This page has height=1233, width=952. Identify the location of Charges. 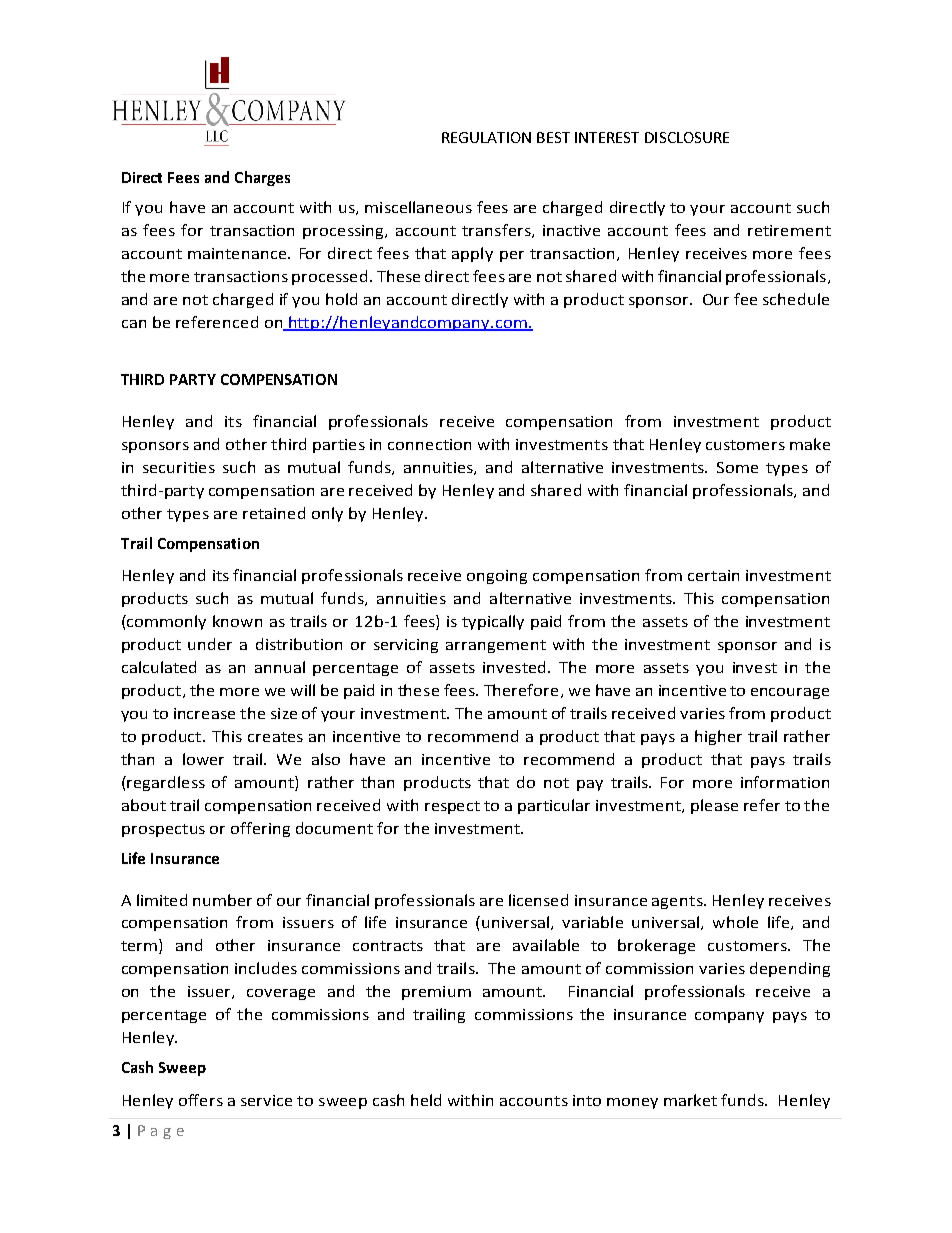
(262, 178).
